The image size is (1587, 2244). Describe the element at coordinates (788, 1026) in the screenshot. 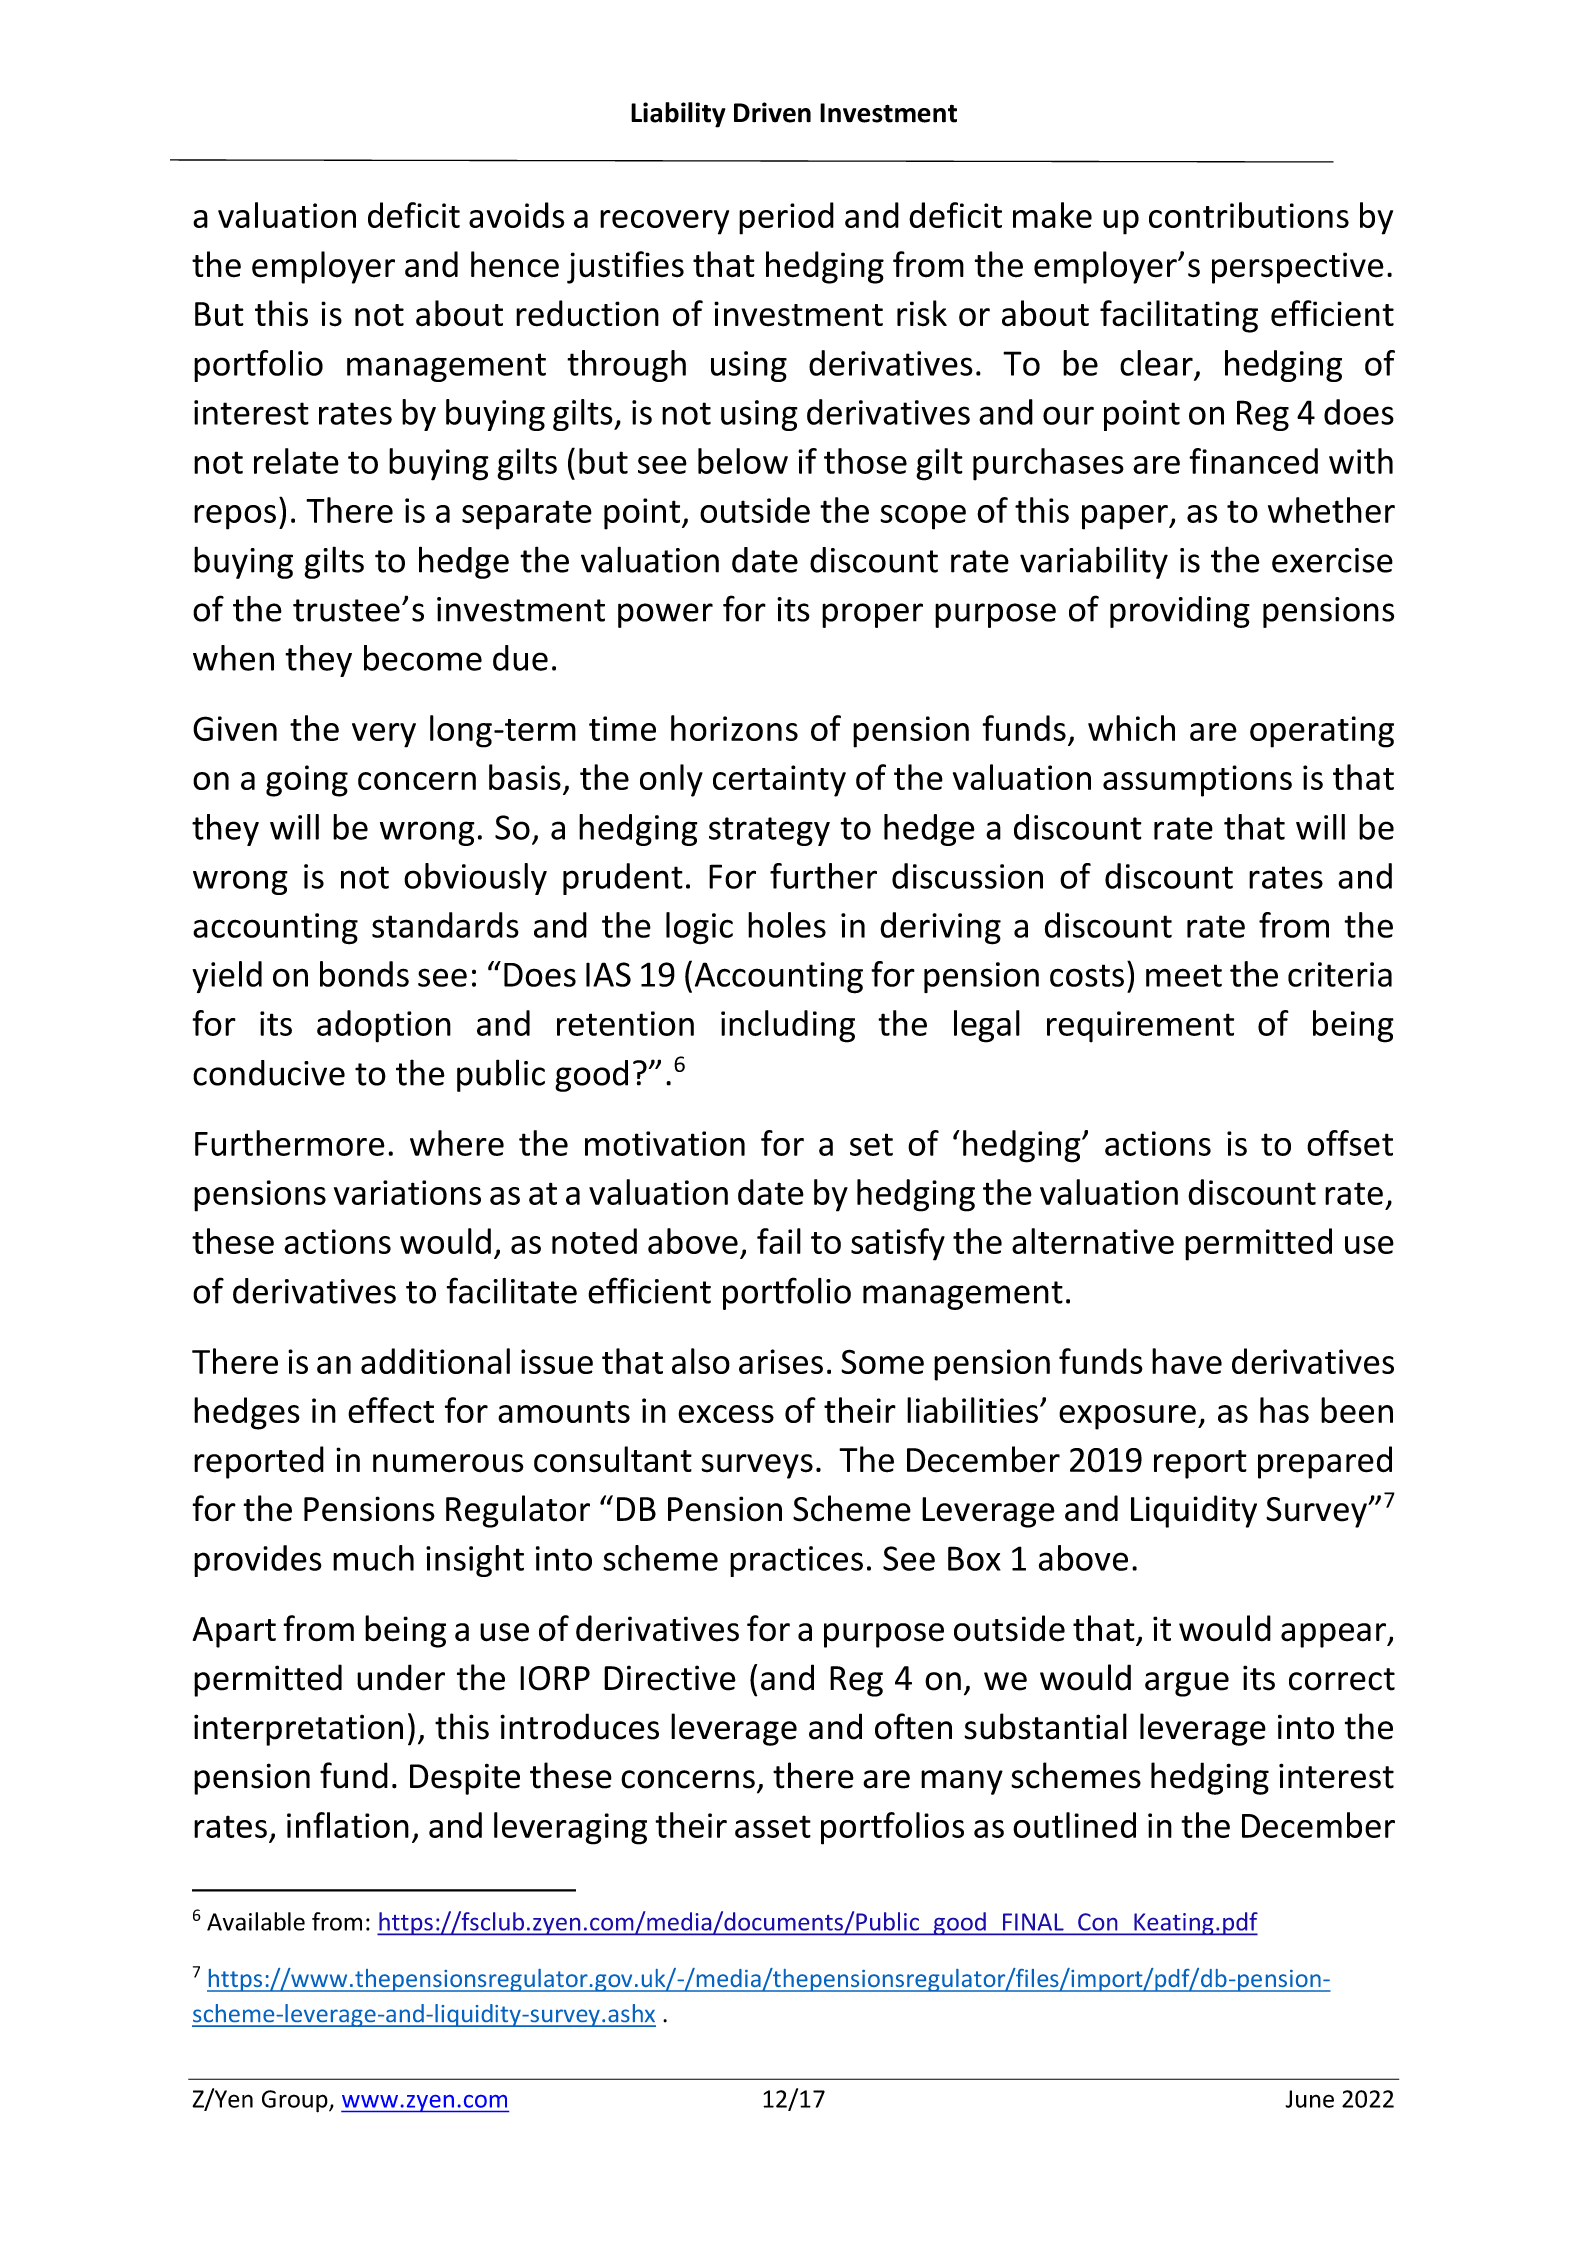

I see `including` at that location.
